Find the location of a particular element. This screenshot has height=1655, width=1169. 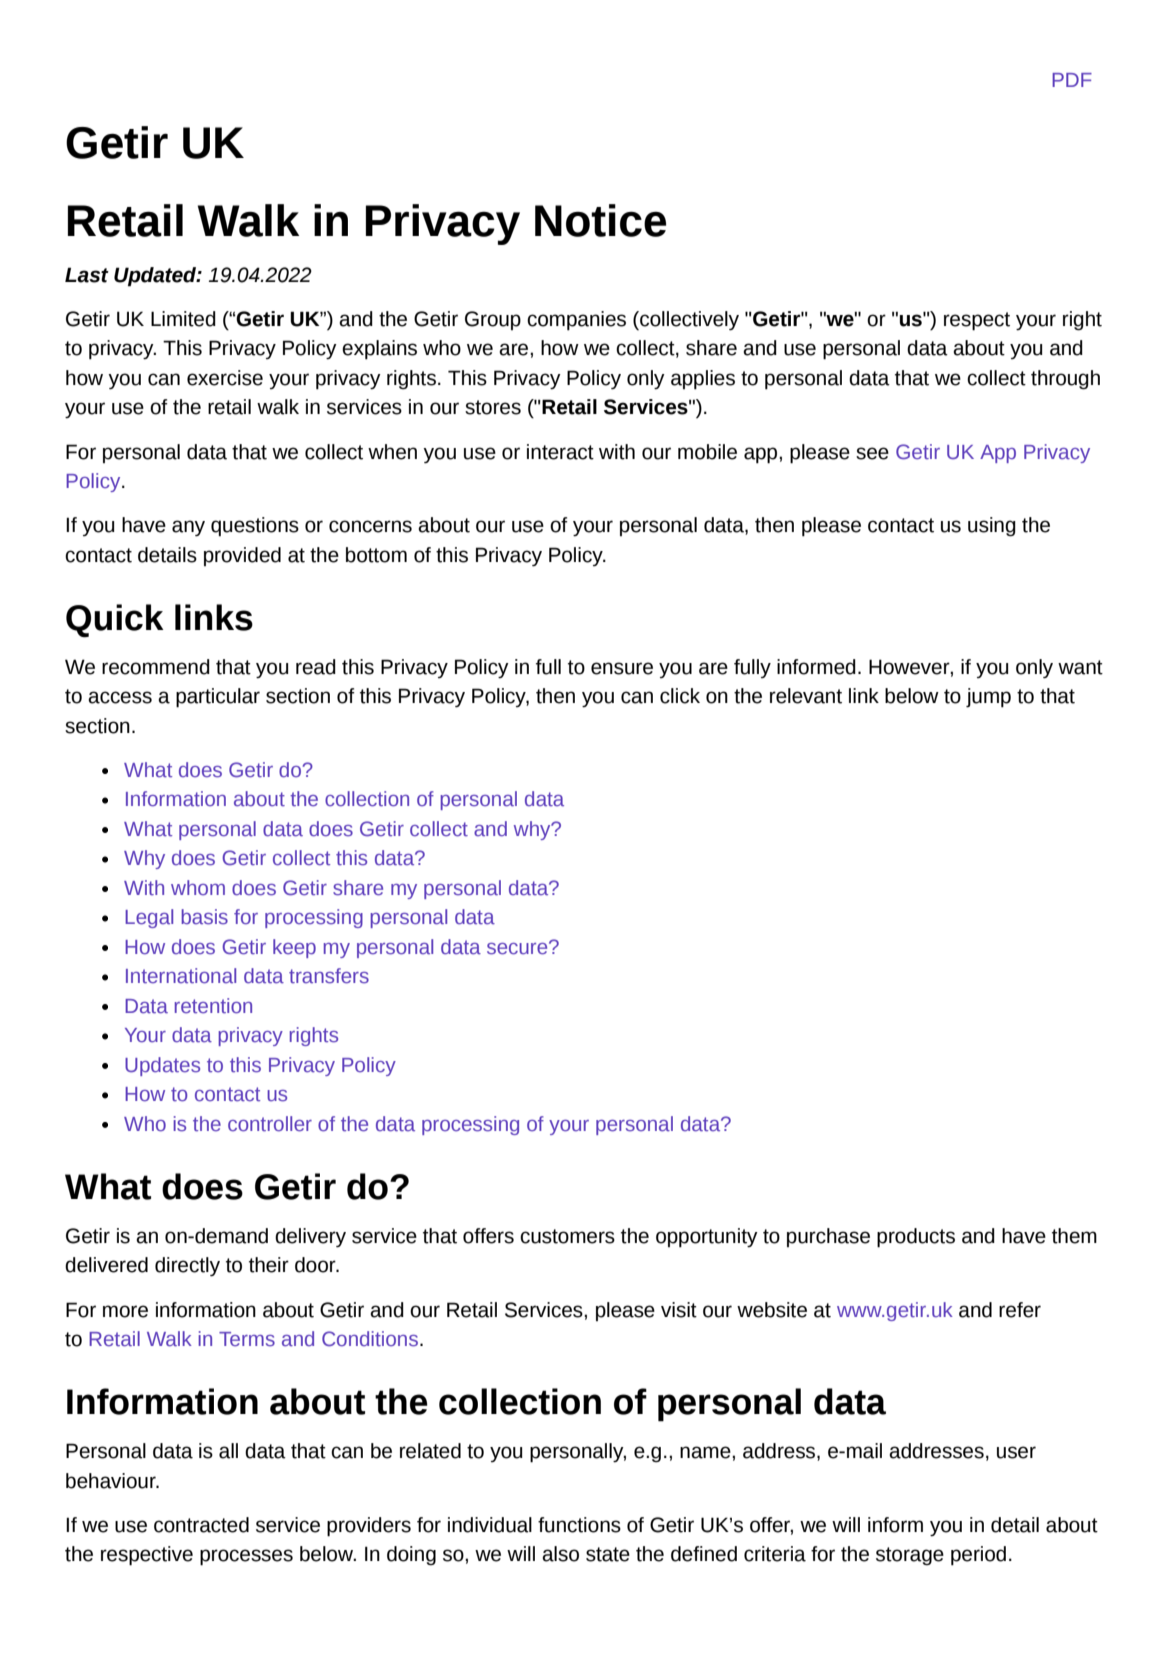

controller is located at coordinates (270, 1123).
